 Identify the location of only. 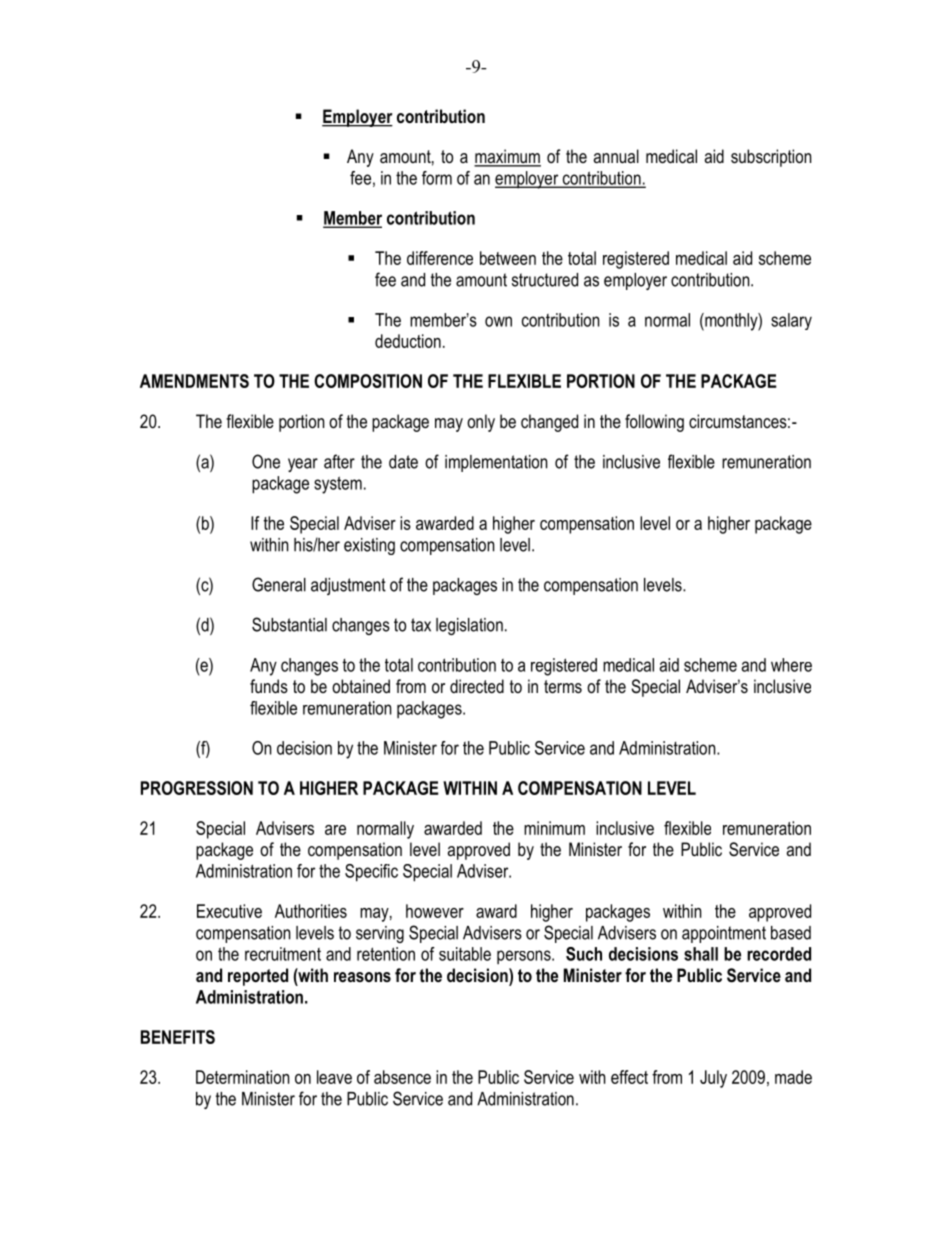
(481, 423).
